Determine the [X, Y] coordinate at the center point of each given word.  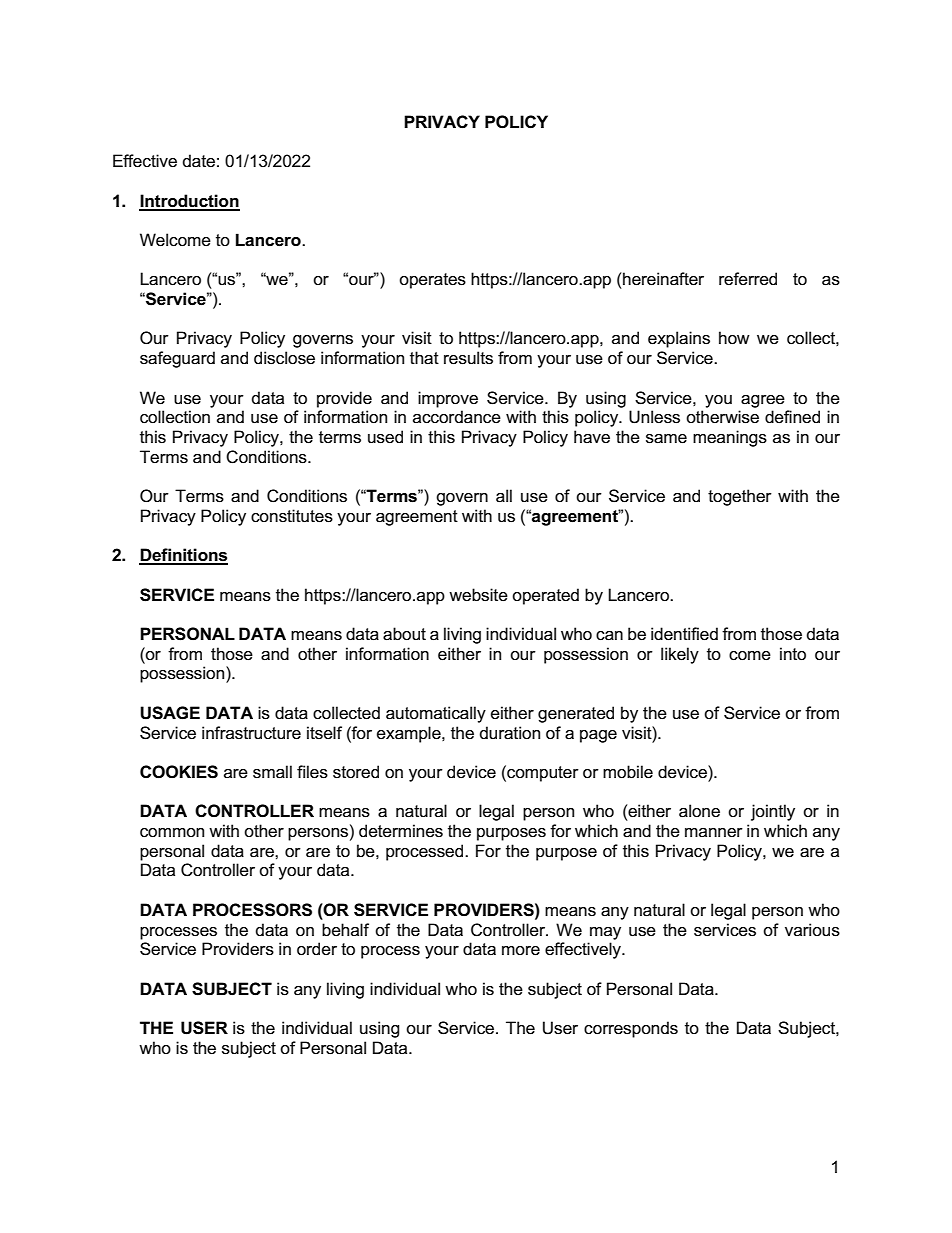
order [317, 949]
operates [432, 281]
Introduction [189, 202]
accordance [457, 417]
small [272, 772]
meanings [730, 438]
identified [684, 634]
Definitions [183, 556]
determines [401, 831]
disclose [284, 358]
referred [748, 279]
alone [699, 811]
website [478, 595]
